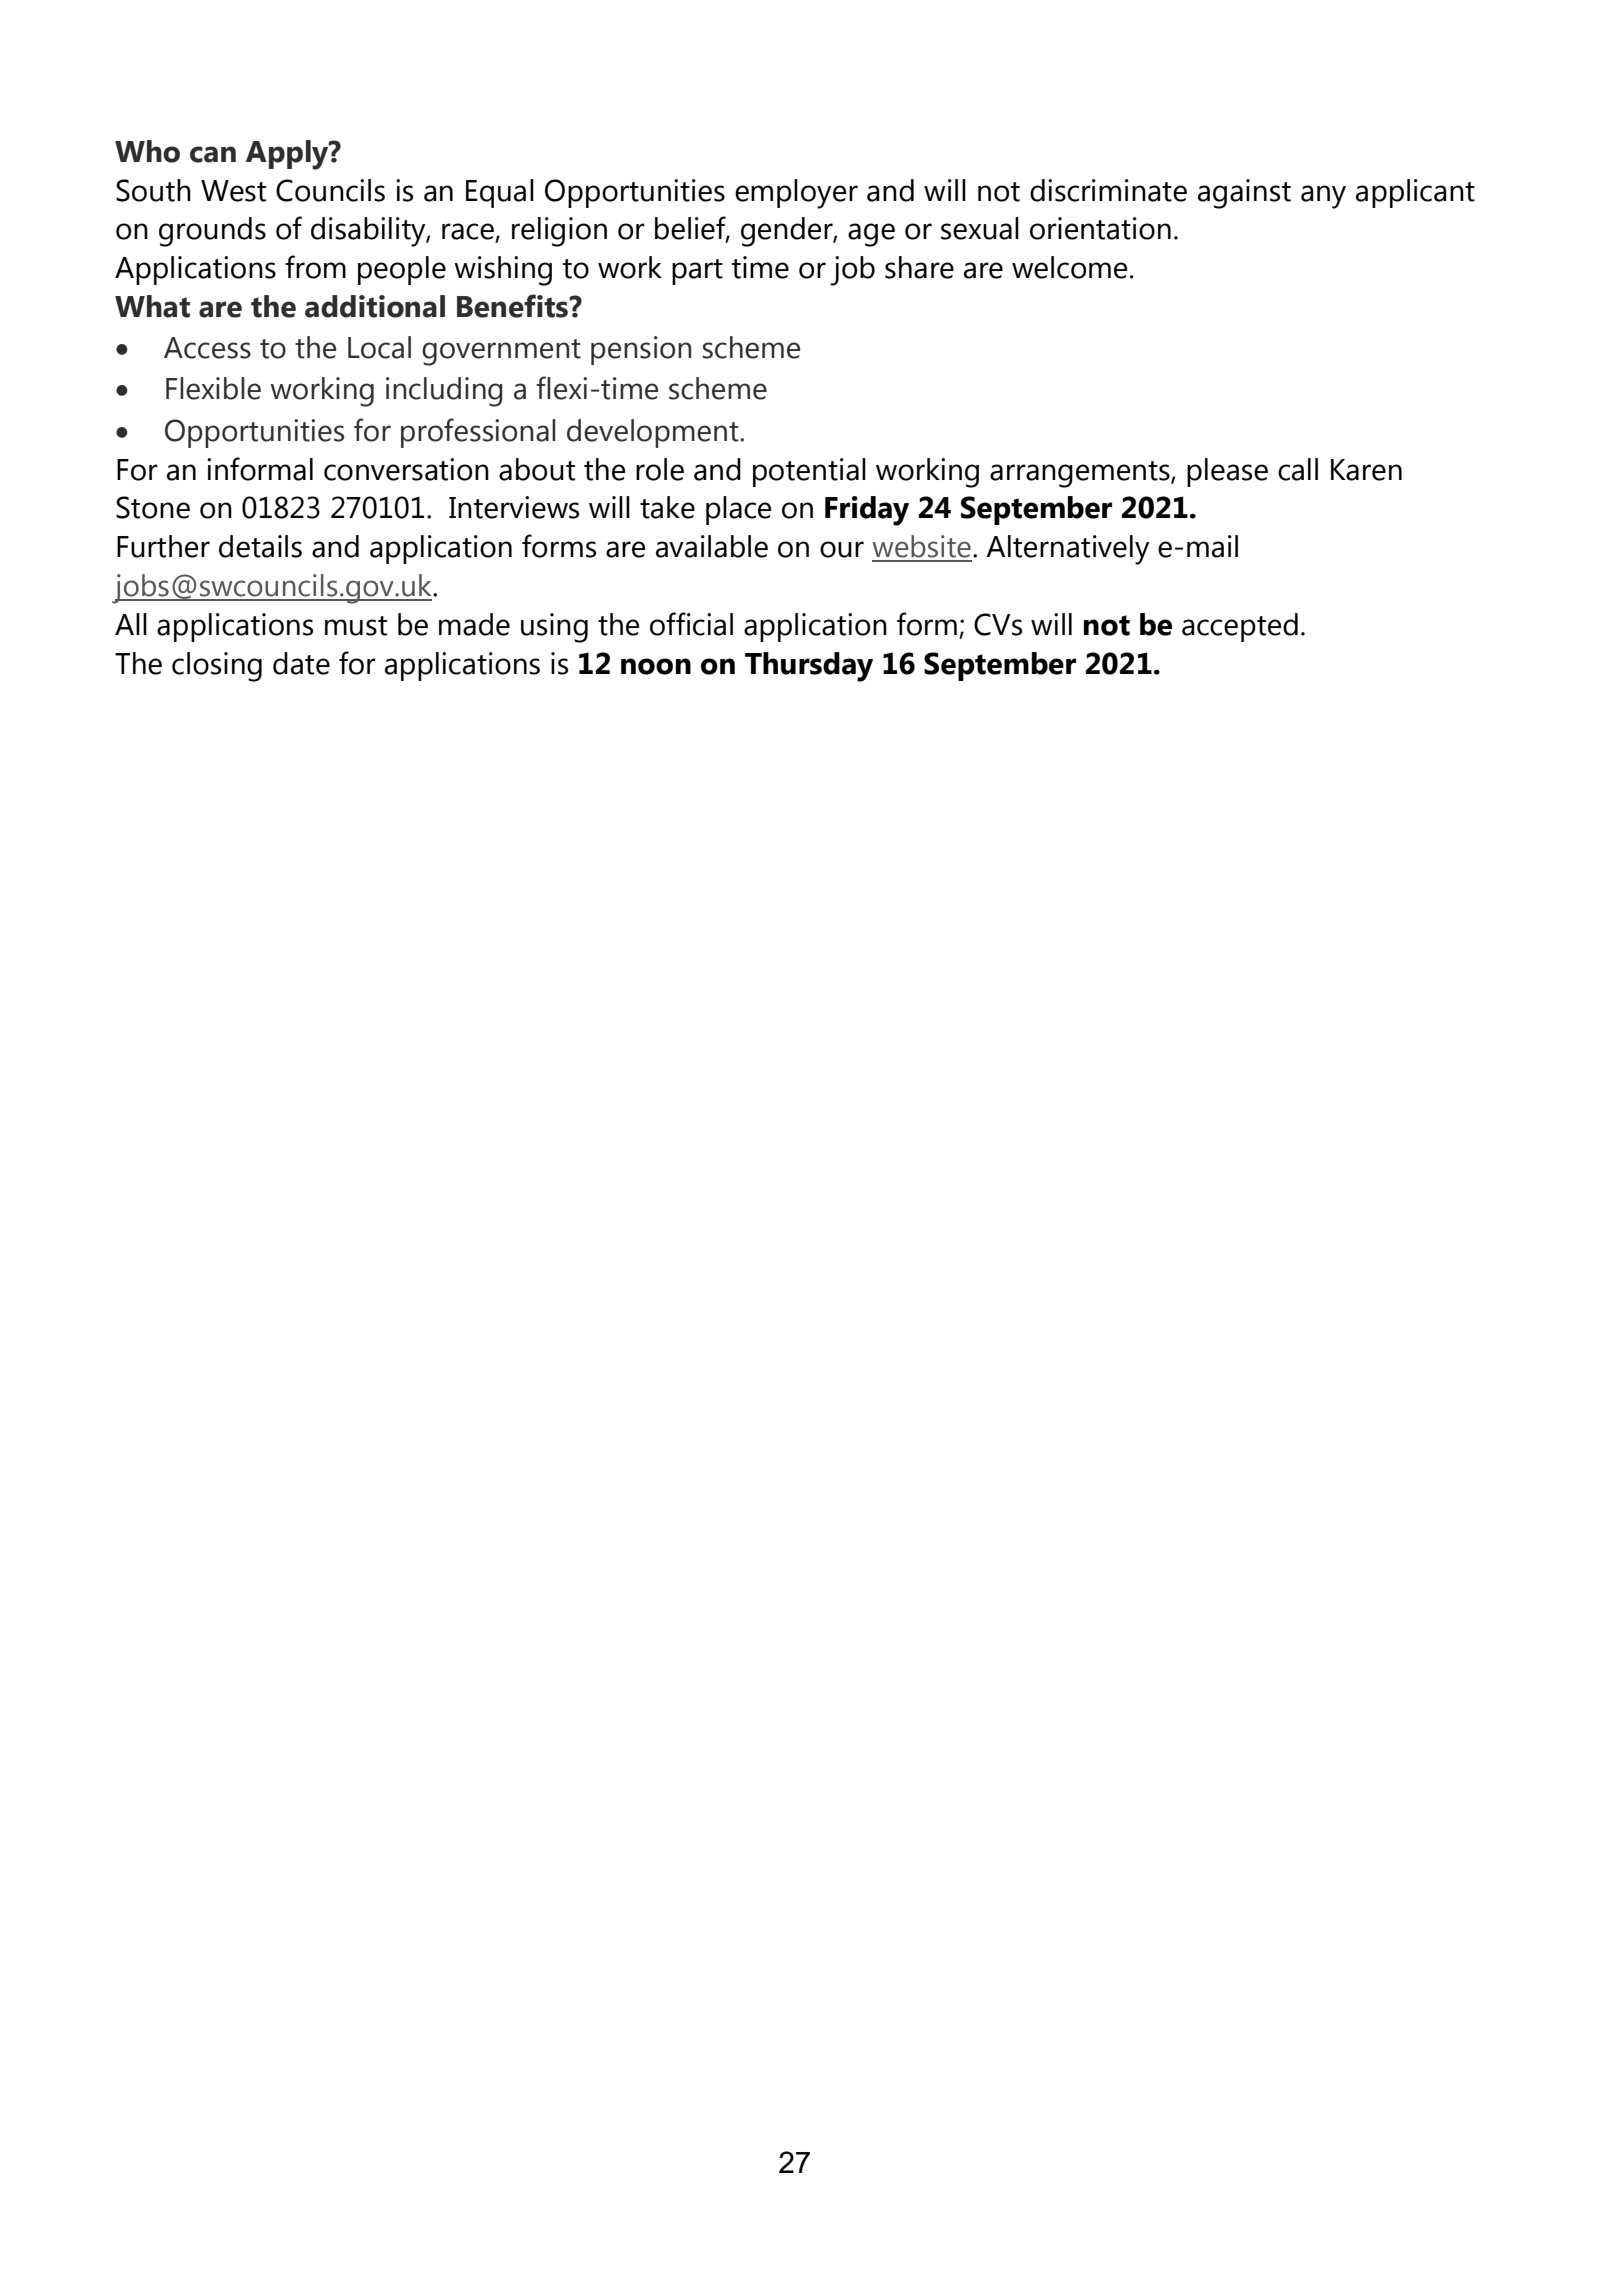 The height and width of the screenshot is (2275, 1609). Describe the element at coordinates (1069, 267) in the screenshot. I see `welcome` at that location.
